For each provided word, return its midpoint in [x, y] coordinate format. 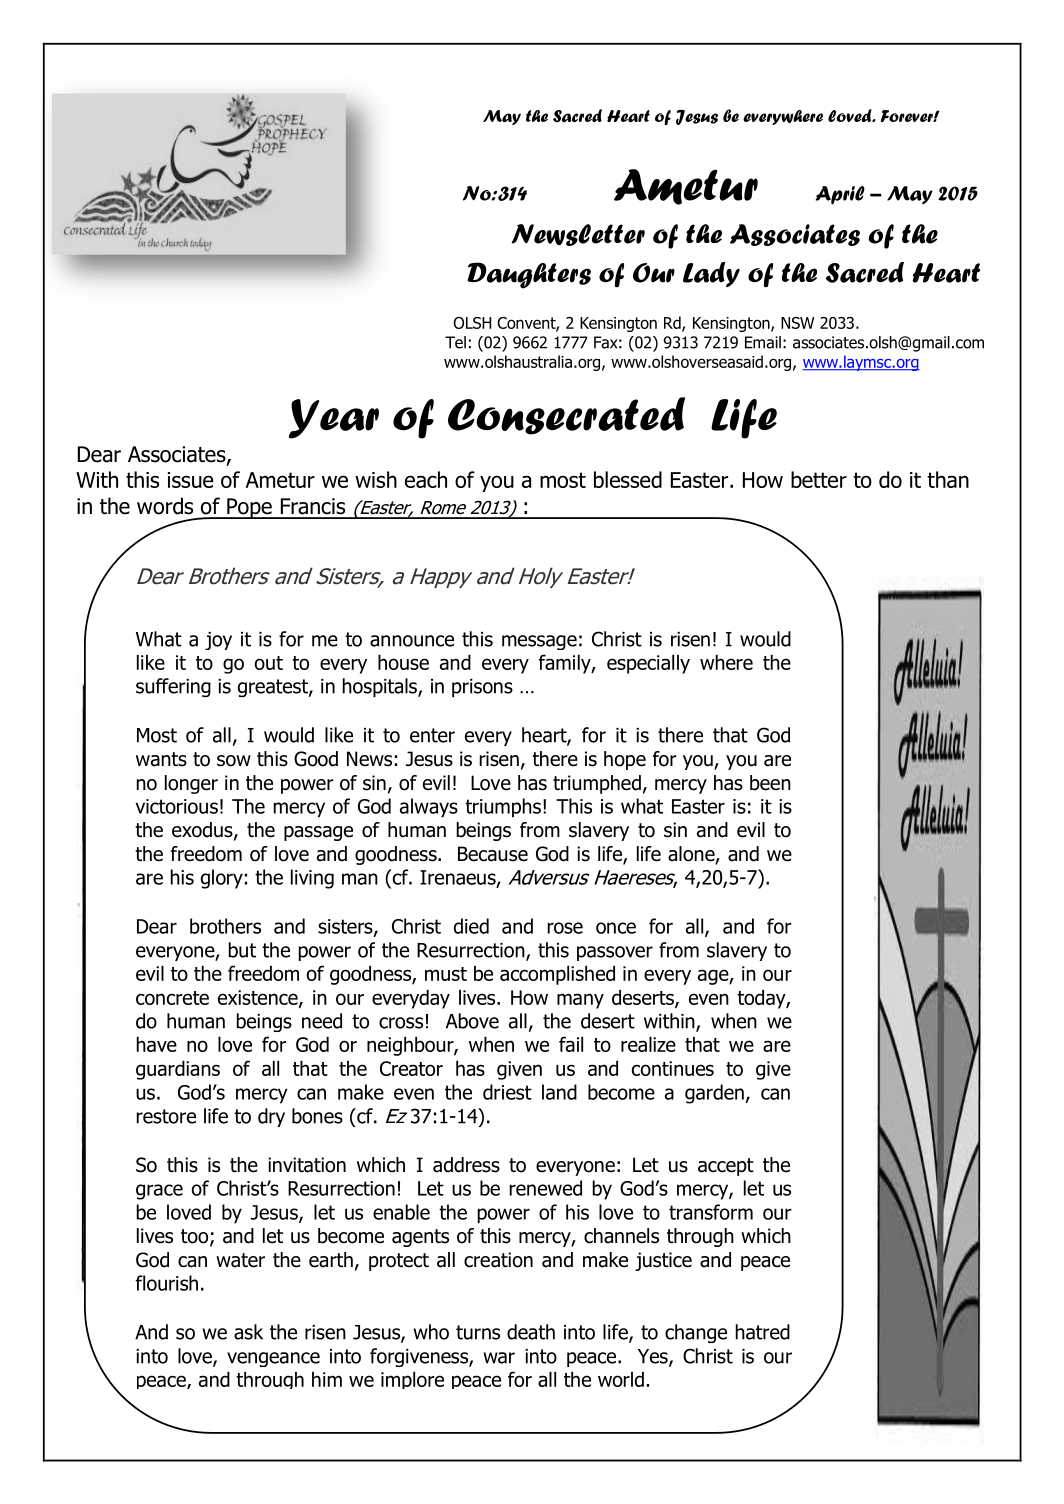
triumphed [597, 784]
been [770, 783]
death [531, 1332]
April [840, 195]
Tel [455, 342]
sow [234, 761]
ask [248, 1332]
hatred [763, 1332]
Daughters [529, 275]
